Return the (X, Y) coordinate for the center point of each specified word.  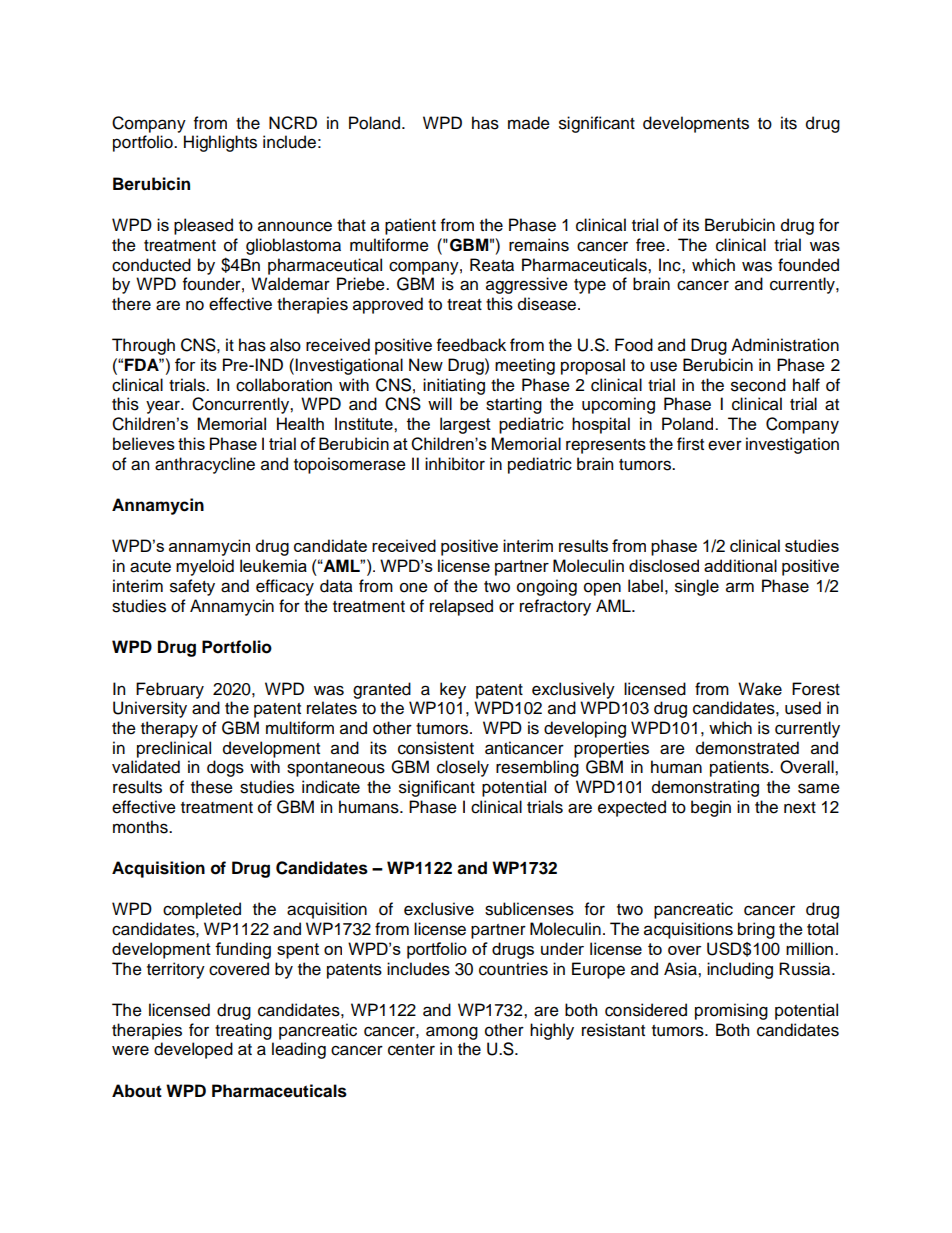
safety (192, 587)
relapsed (461, 607)
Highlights (220, 143)
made (529, 123)
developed (193, 1050)
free (650, 245)
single (697, 587)
